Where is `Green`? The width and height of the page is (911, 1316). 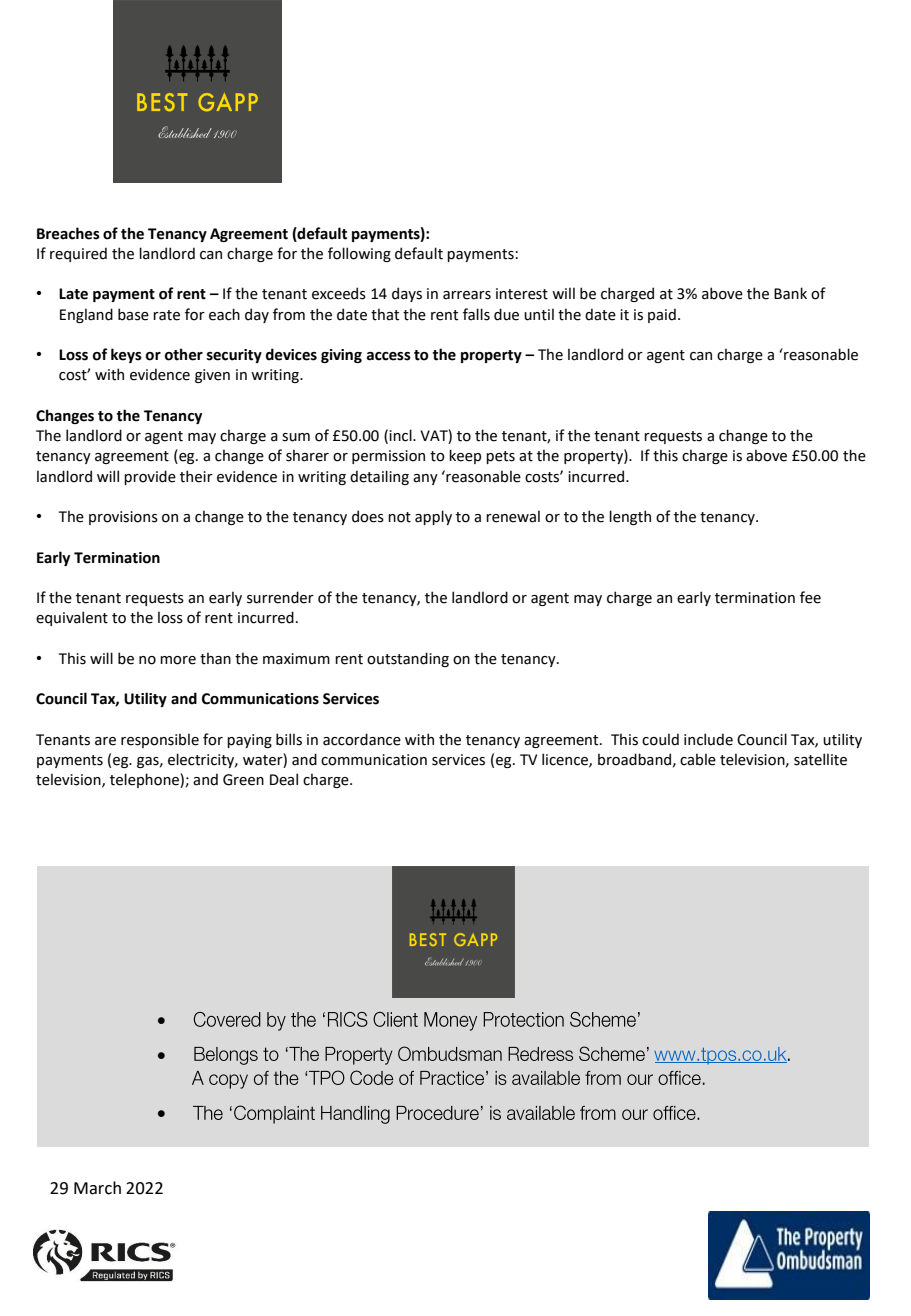
Green is located at coordinates (243, 780).
